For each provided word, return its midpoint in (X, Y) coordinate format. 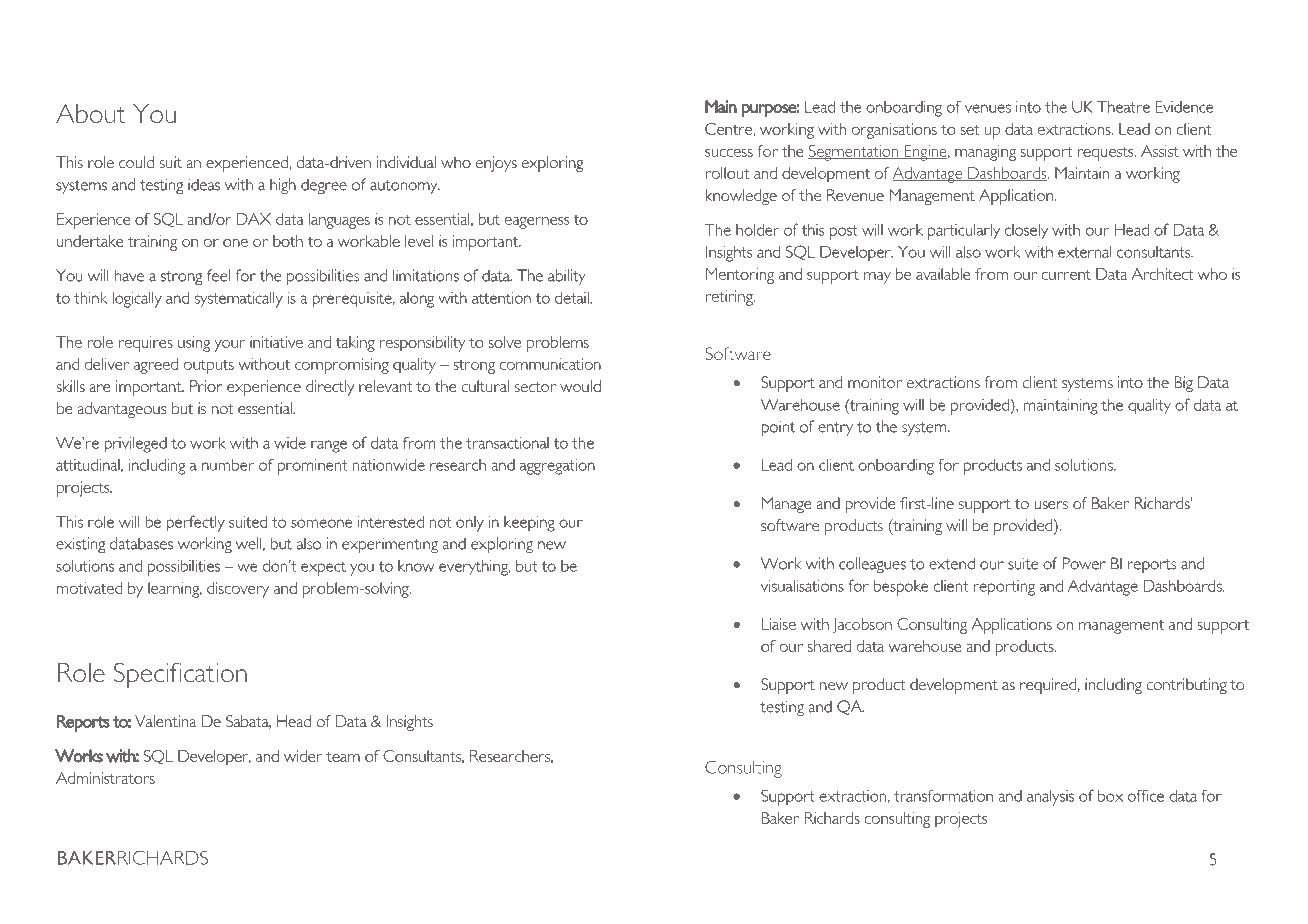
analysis (1050, 798)
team (343, 757)
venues (988, 108)
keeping (529, 524)
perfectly (196, 523)
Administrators (105, 778)
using (194, 344)
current (1066, 275)
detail (573, 298)
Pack (159, 65)
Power (1084, 563)
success (729, 153)
